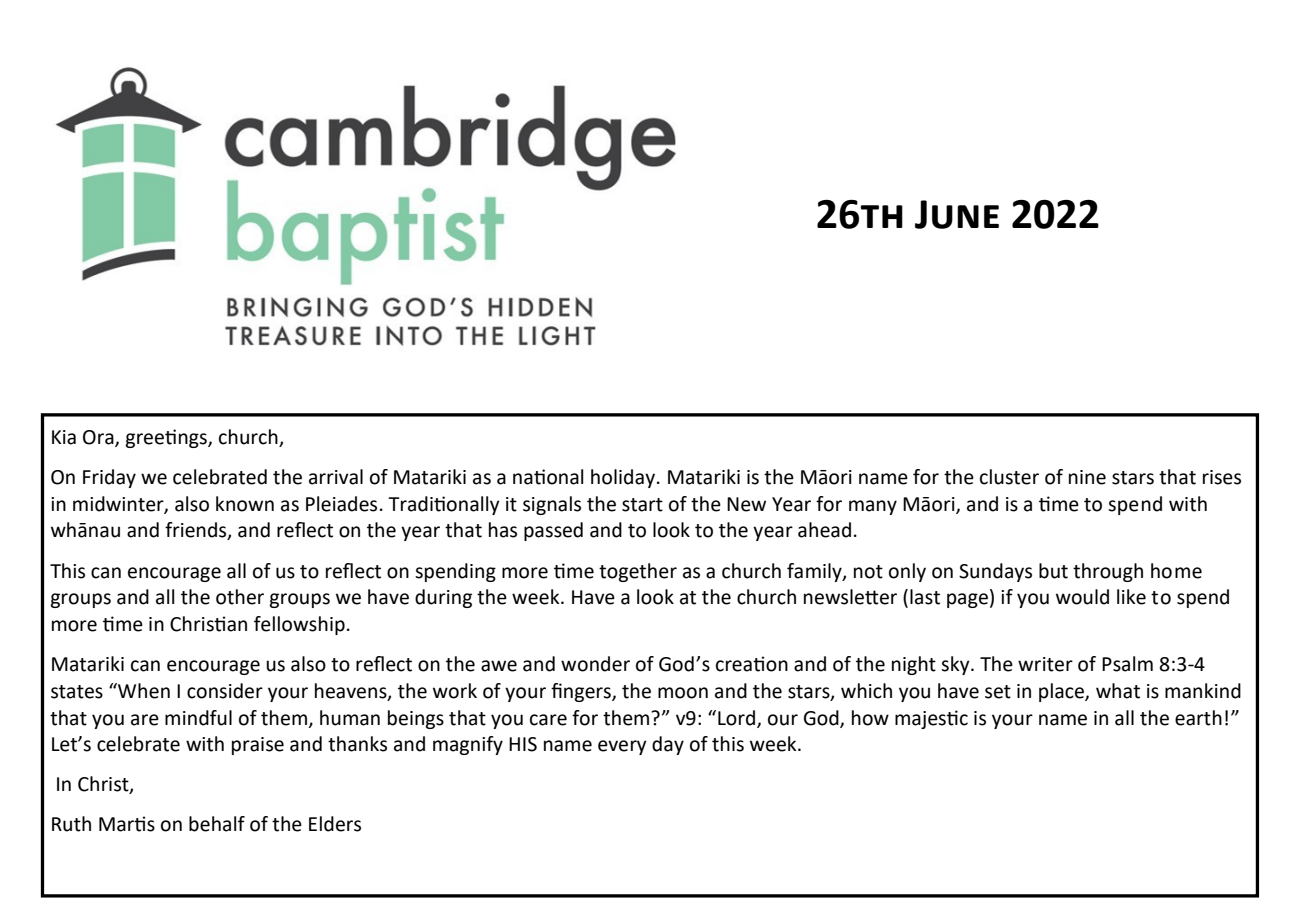 The width and height of the screenshot is (1308, 924). I want to click on Ora, so click(99, 438).
